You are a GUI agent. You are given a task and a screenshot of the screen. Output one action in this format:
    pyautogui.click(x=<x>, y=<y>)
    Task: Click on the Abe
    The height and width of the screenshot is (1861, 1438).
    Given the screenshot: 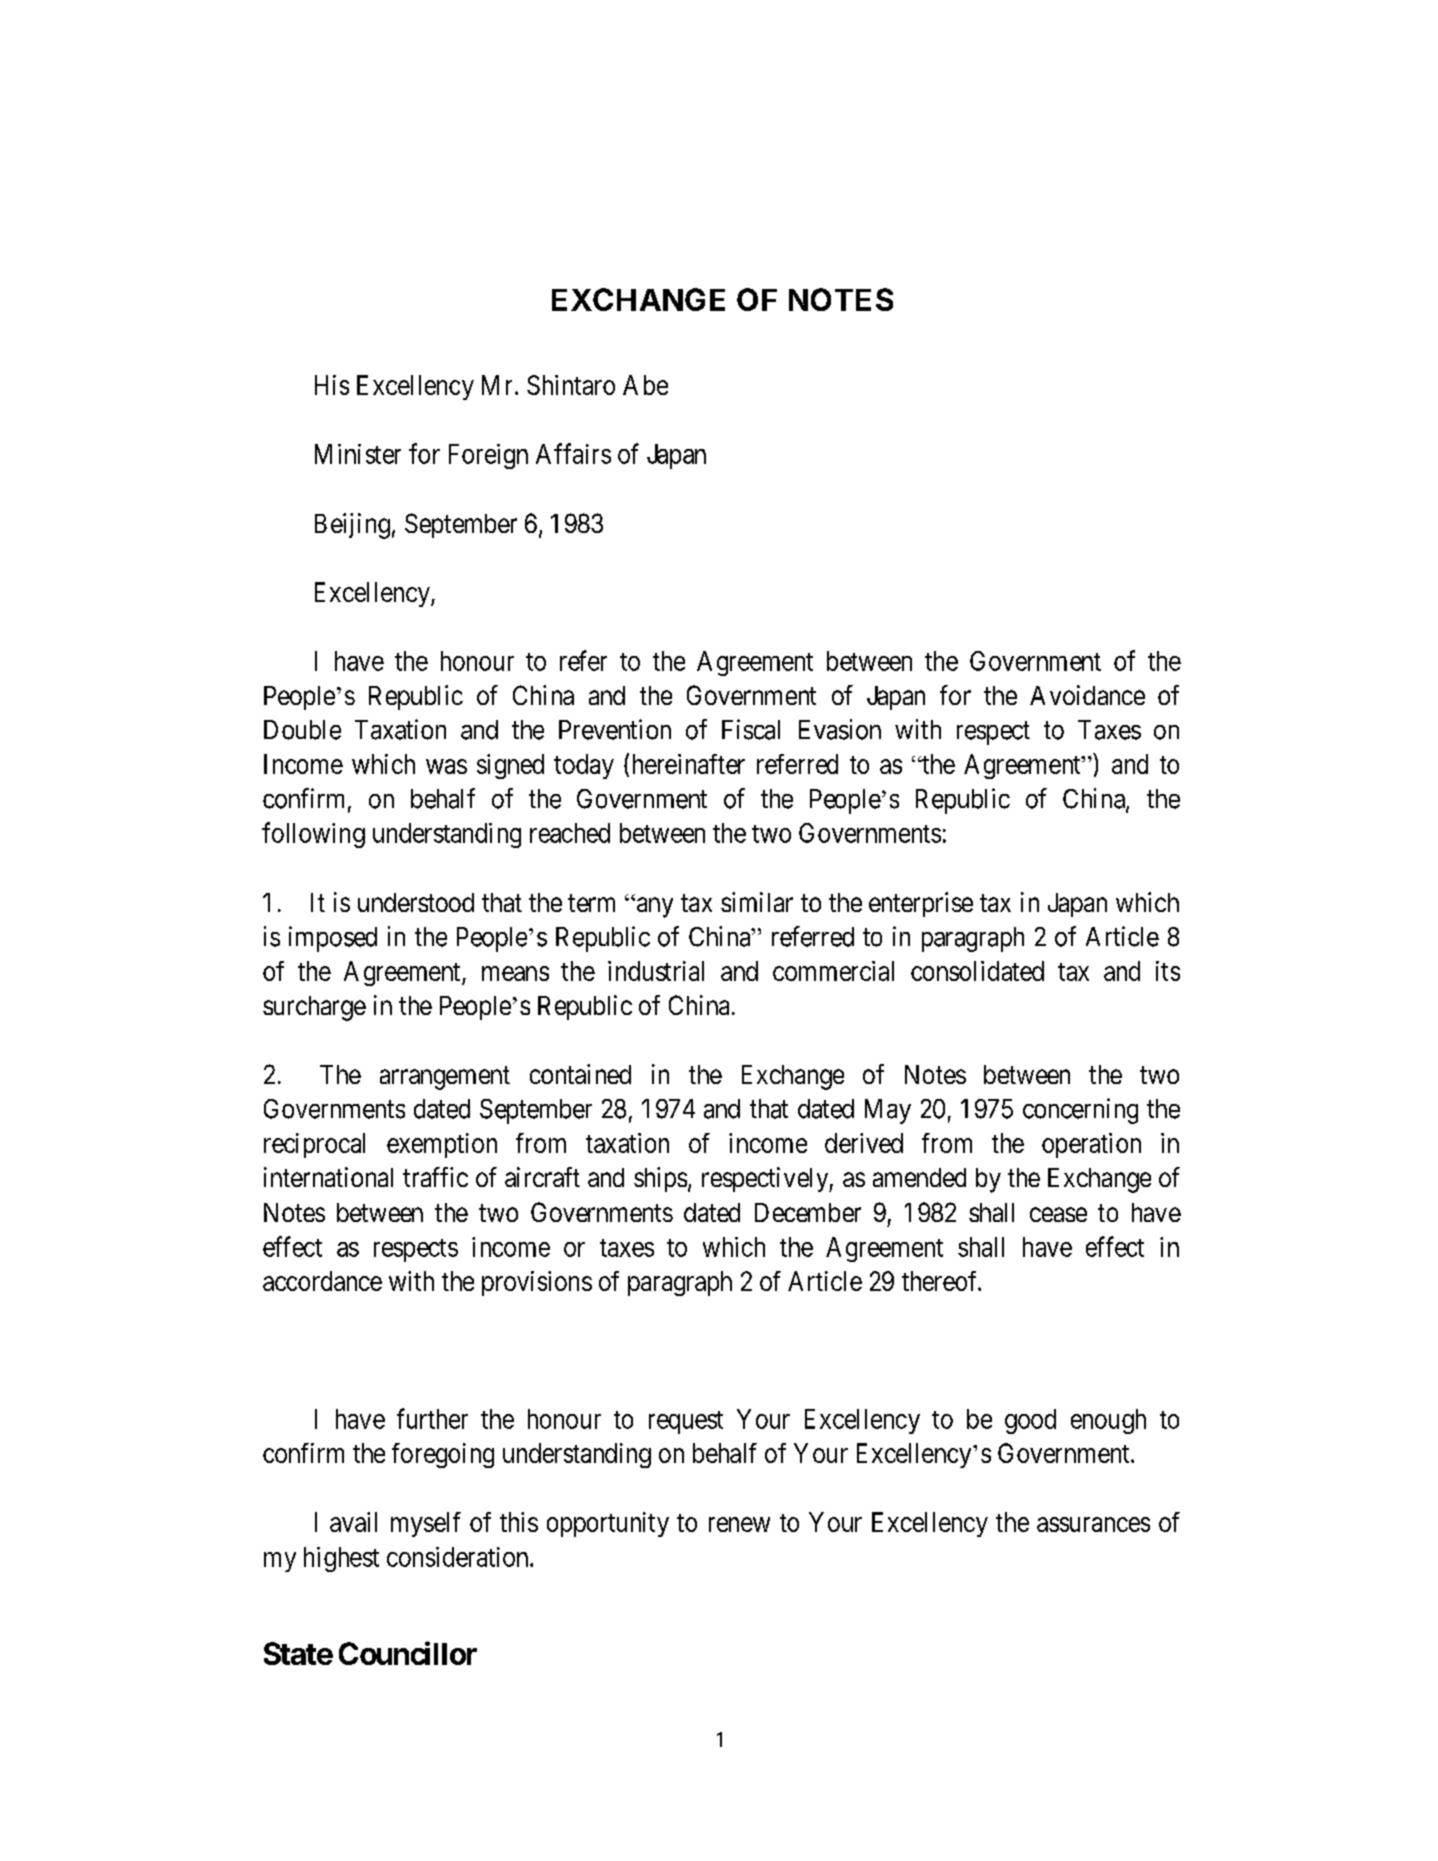 What is the action you would take?
    pyautogui.click(x=645, y=385)
